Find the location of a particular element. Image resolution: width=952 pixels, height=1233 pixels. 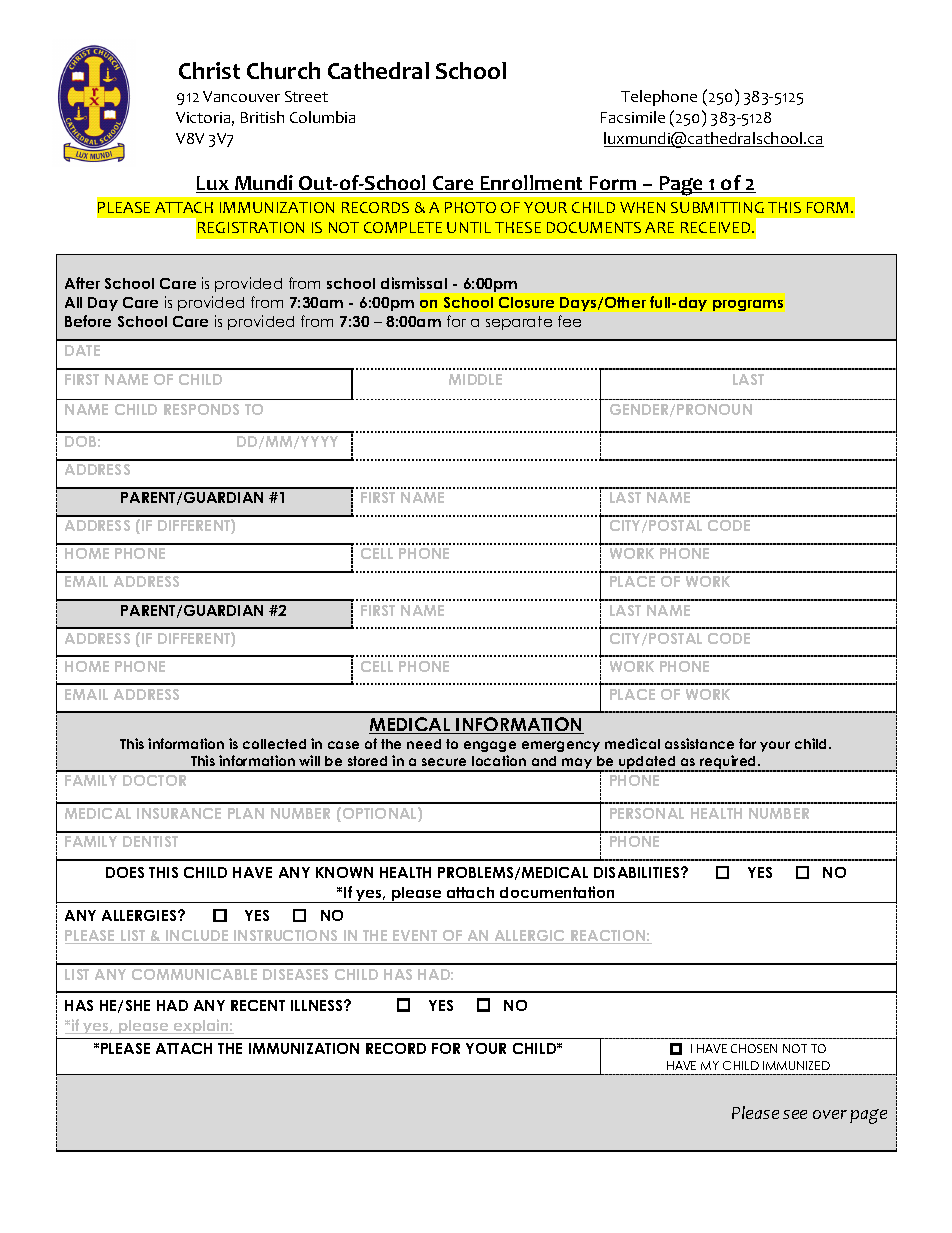

Columbia is located at coordinates (322, 117).
